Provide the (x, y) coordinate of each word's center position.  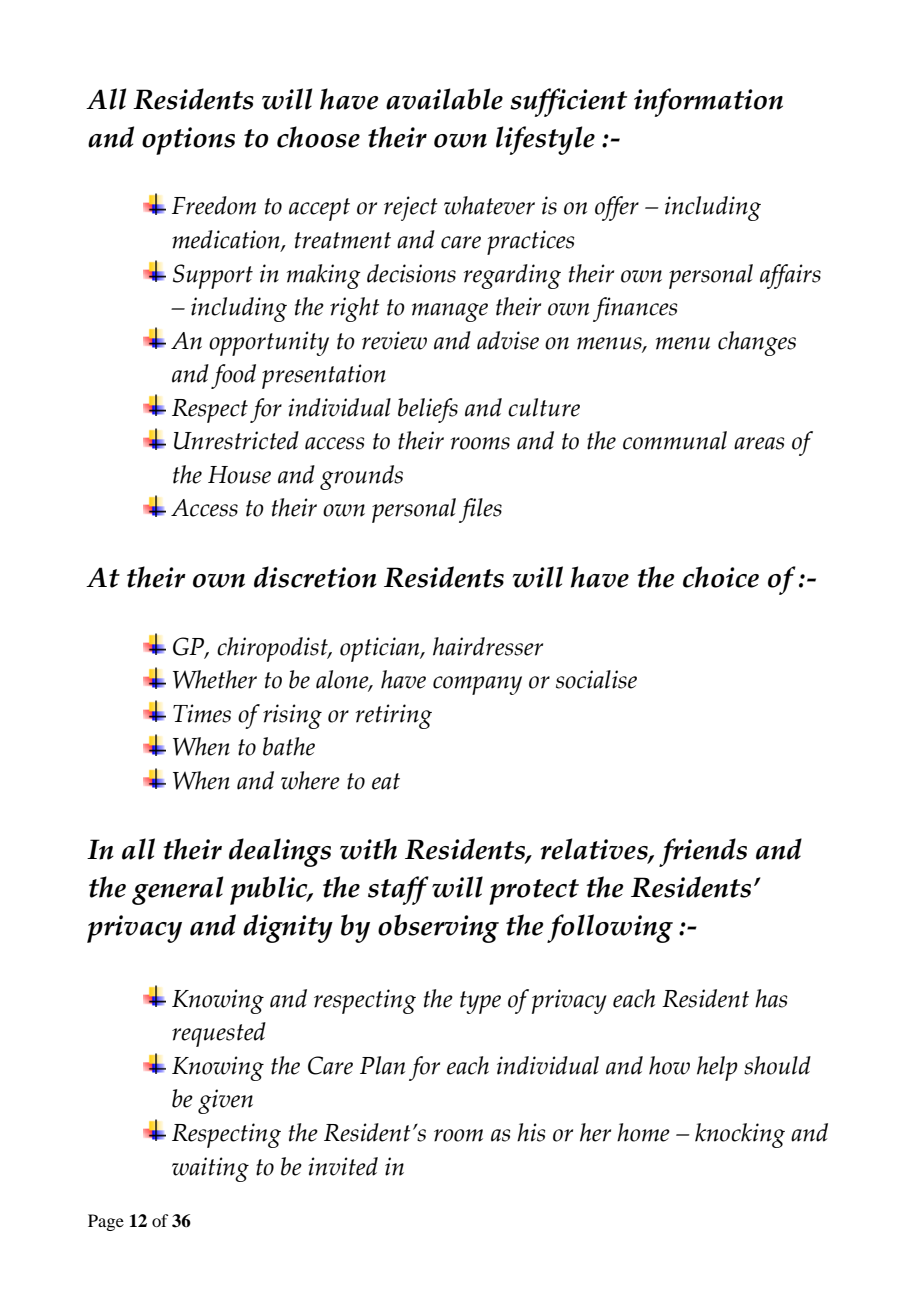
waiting (210, 1169)
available (444, 99)
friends (703, 852)
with (368, 849)
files (480, 510)
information (708, 102)
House (239, 475)
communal (675, 440)
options (188, 141)
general (178, 890)
